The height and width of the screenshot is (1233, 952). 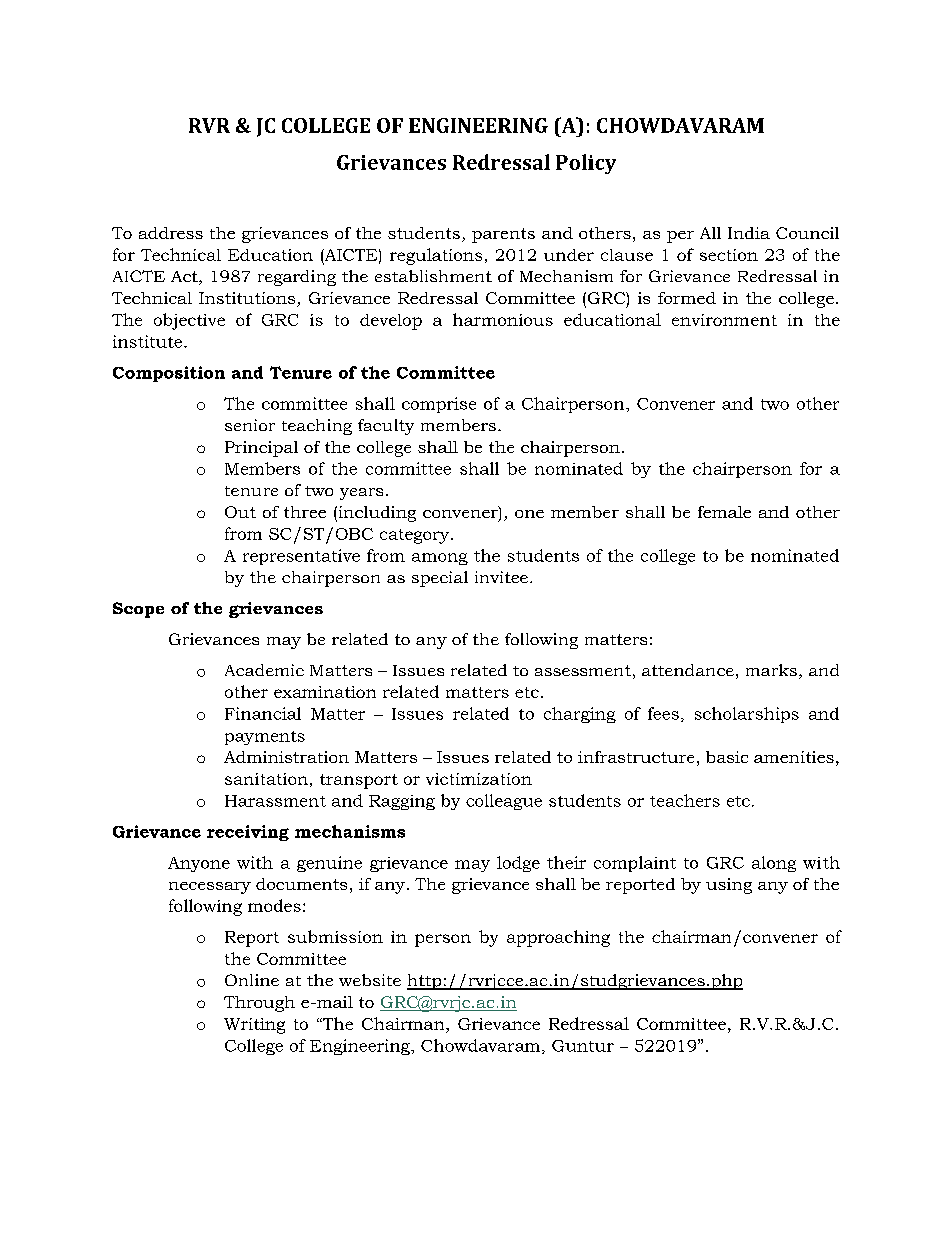 What do you see at coordinates (259, 1004) in the screenshot?
I see `Through` at bounding box center [259, 1004].
